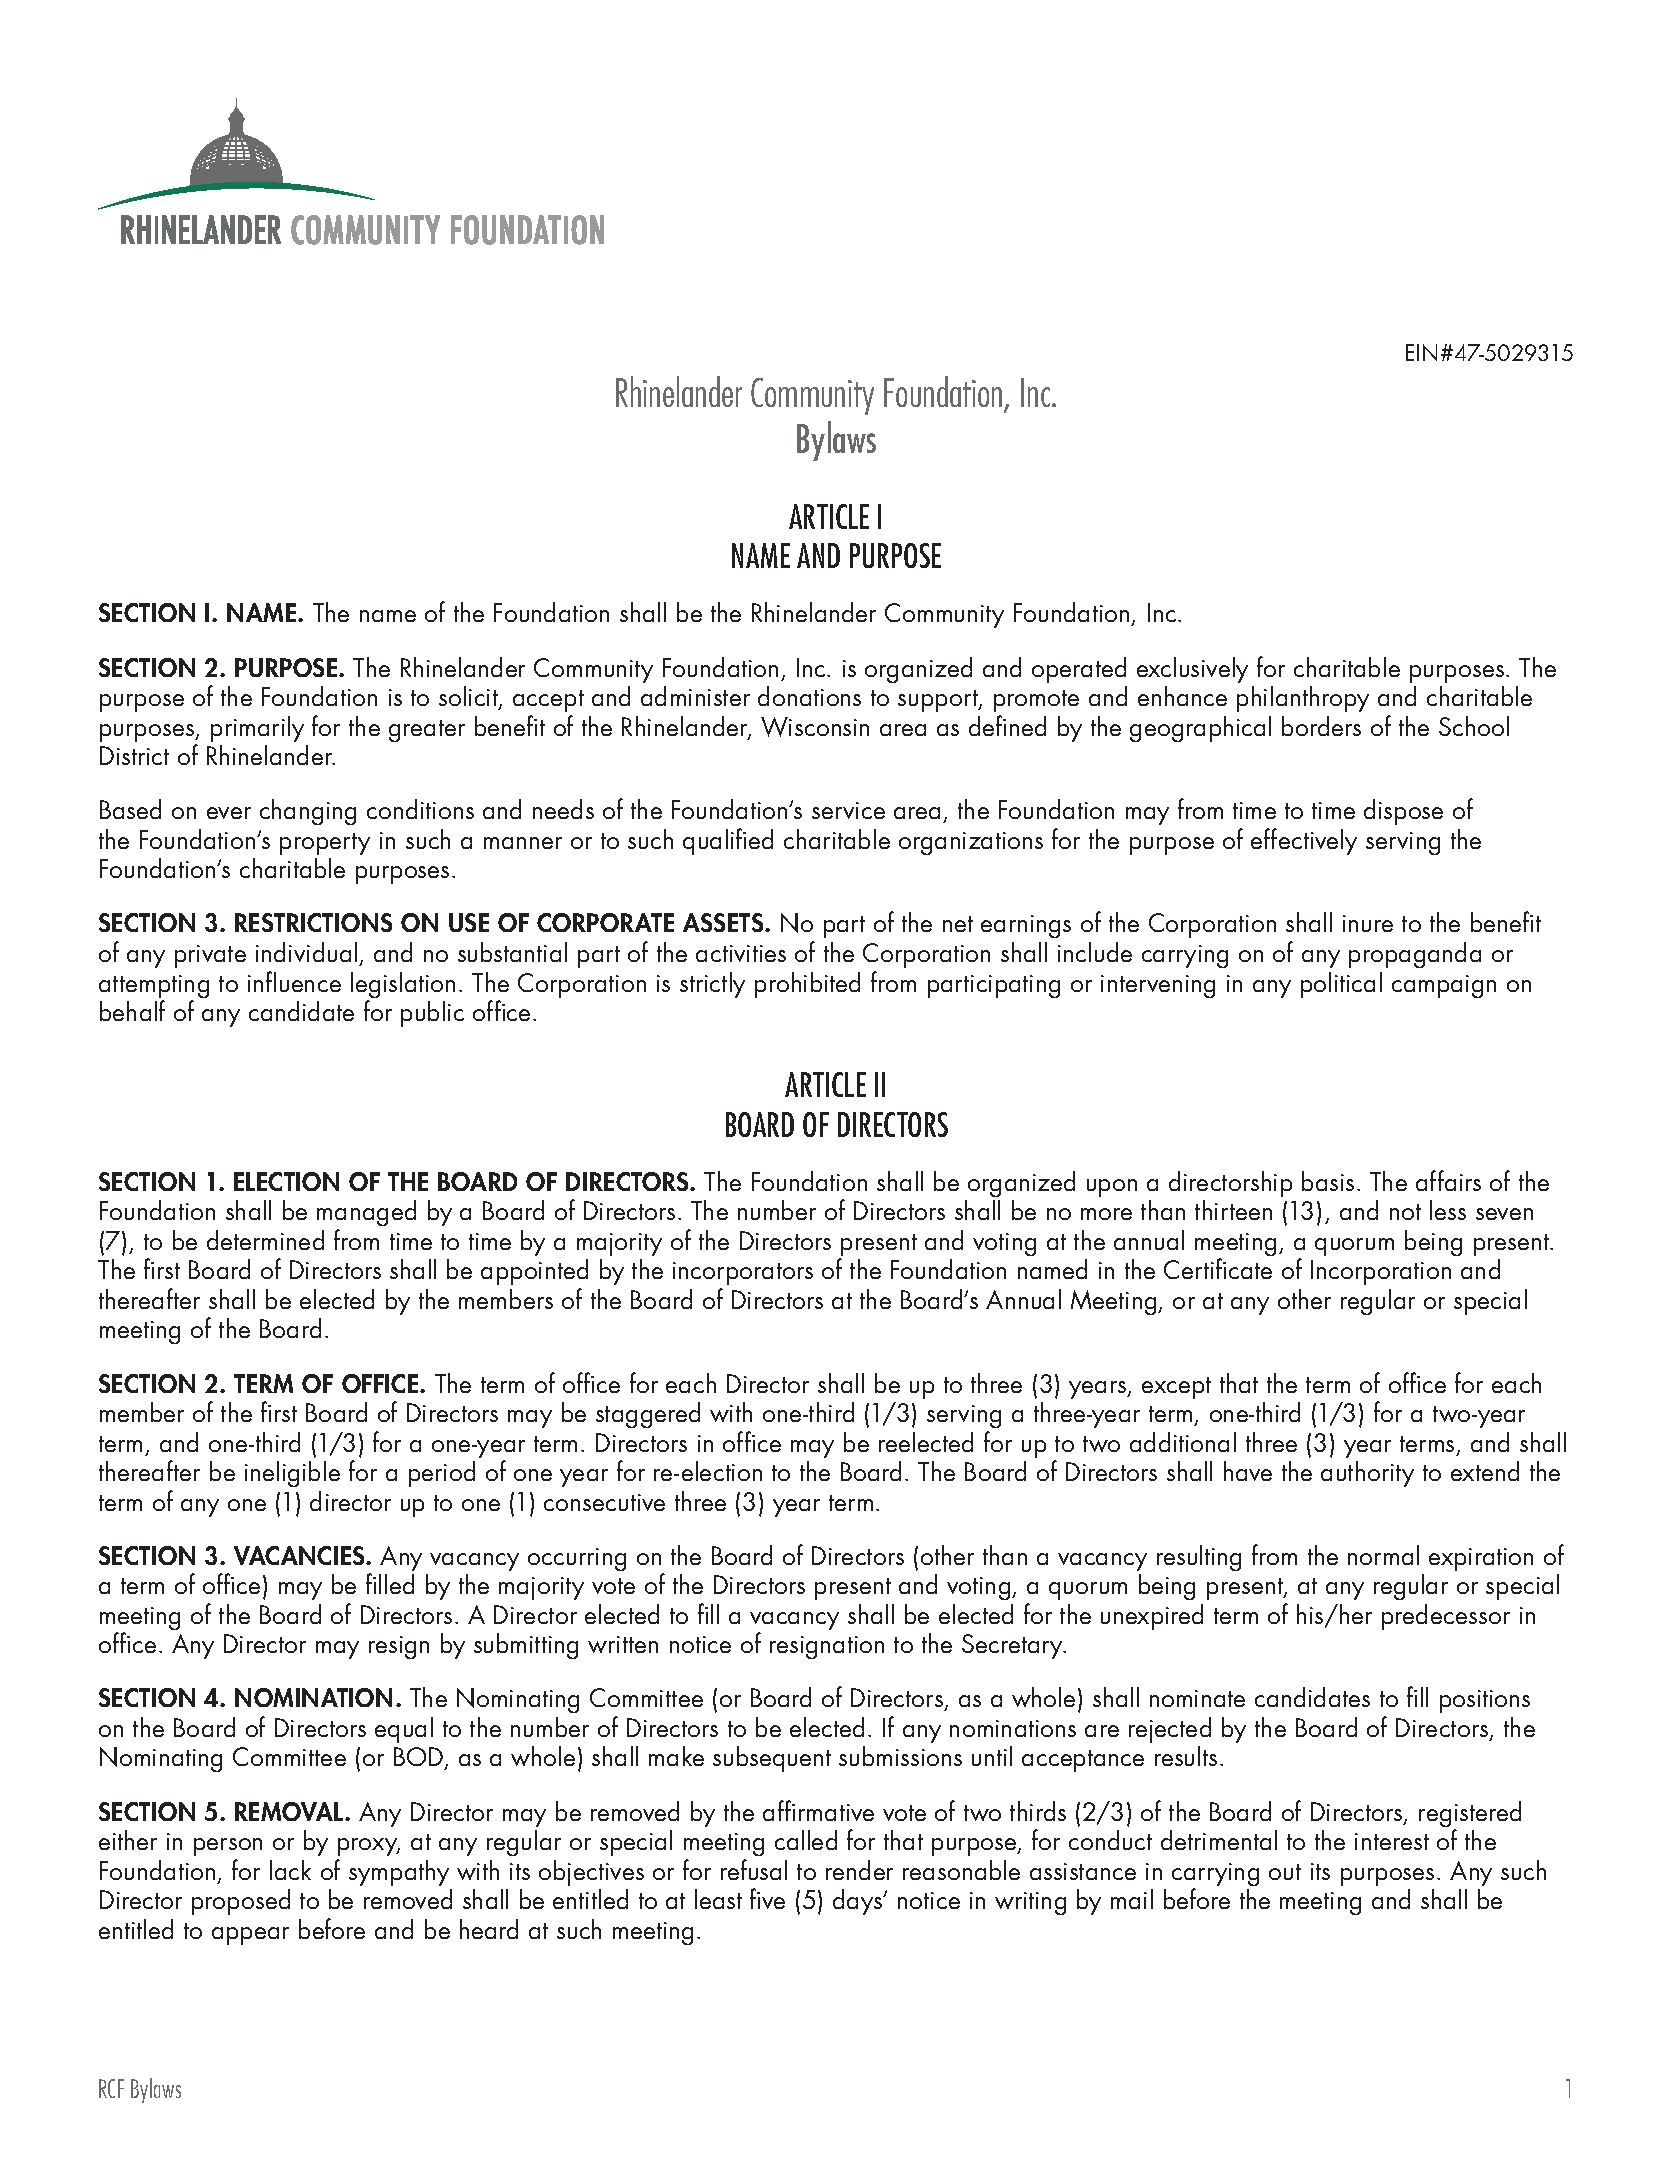 This page has height=2165, width=1673. Describe the element at coordinates (432, 1014) in the page. I see `public` at that location.
